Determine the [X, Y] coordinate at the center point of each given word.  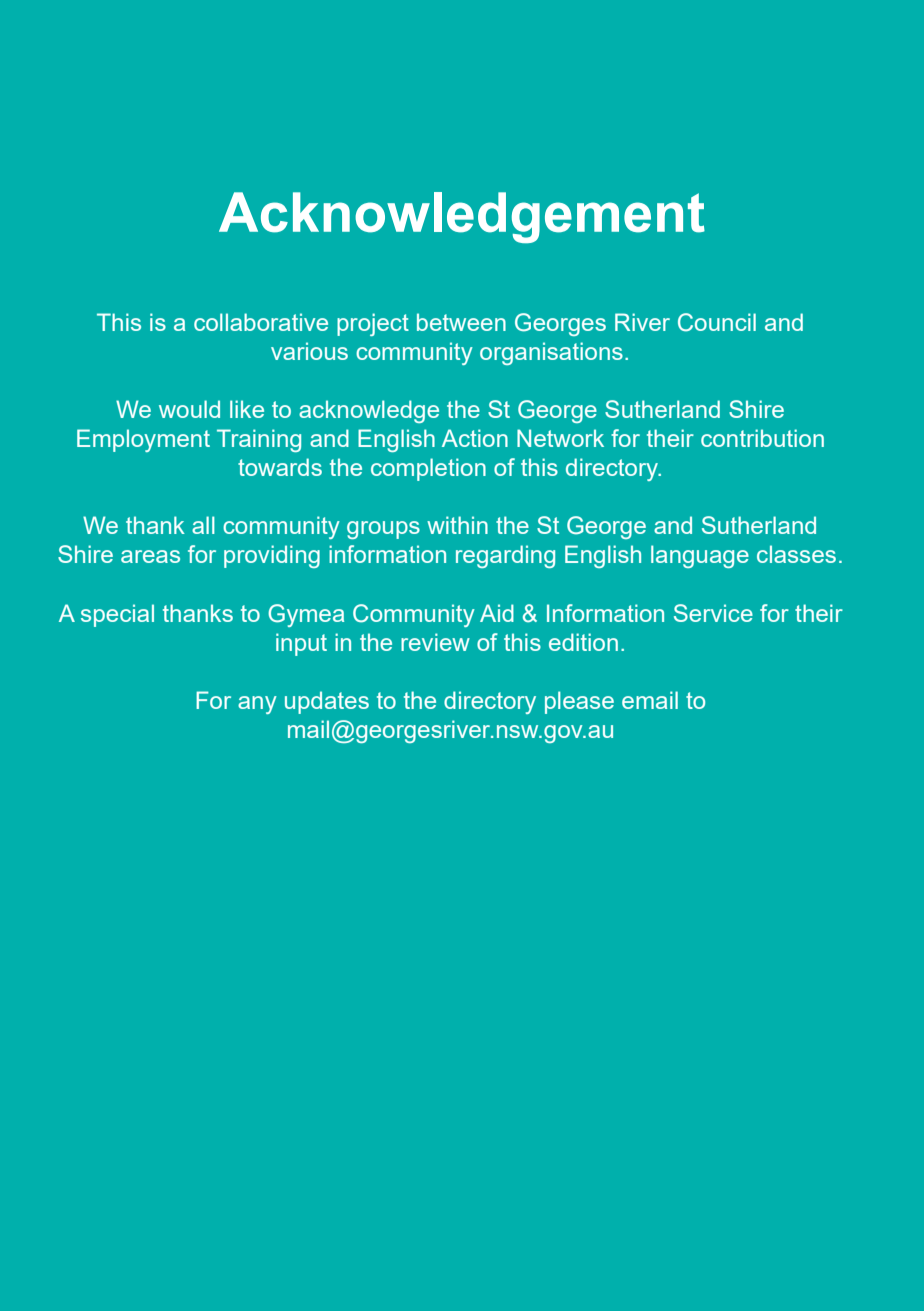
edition [583, 642]
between [461, 322]
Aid [497, 613]
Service [713, 613]
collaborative [261, 322]
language [700, 556]
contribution [762, 438]
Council [717, 322]
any [257, 705]
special [117, 615]
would [189, 409]
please [579, 702]
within [457, 525]
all [203, 525]
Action [475, 438]
